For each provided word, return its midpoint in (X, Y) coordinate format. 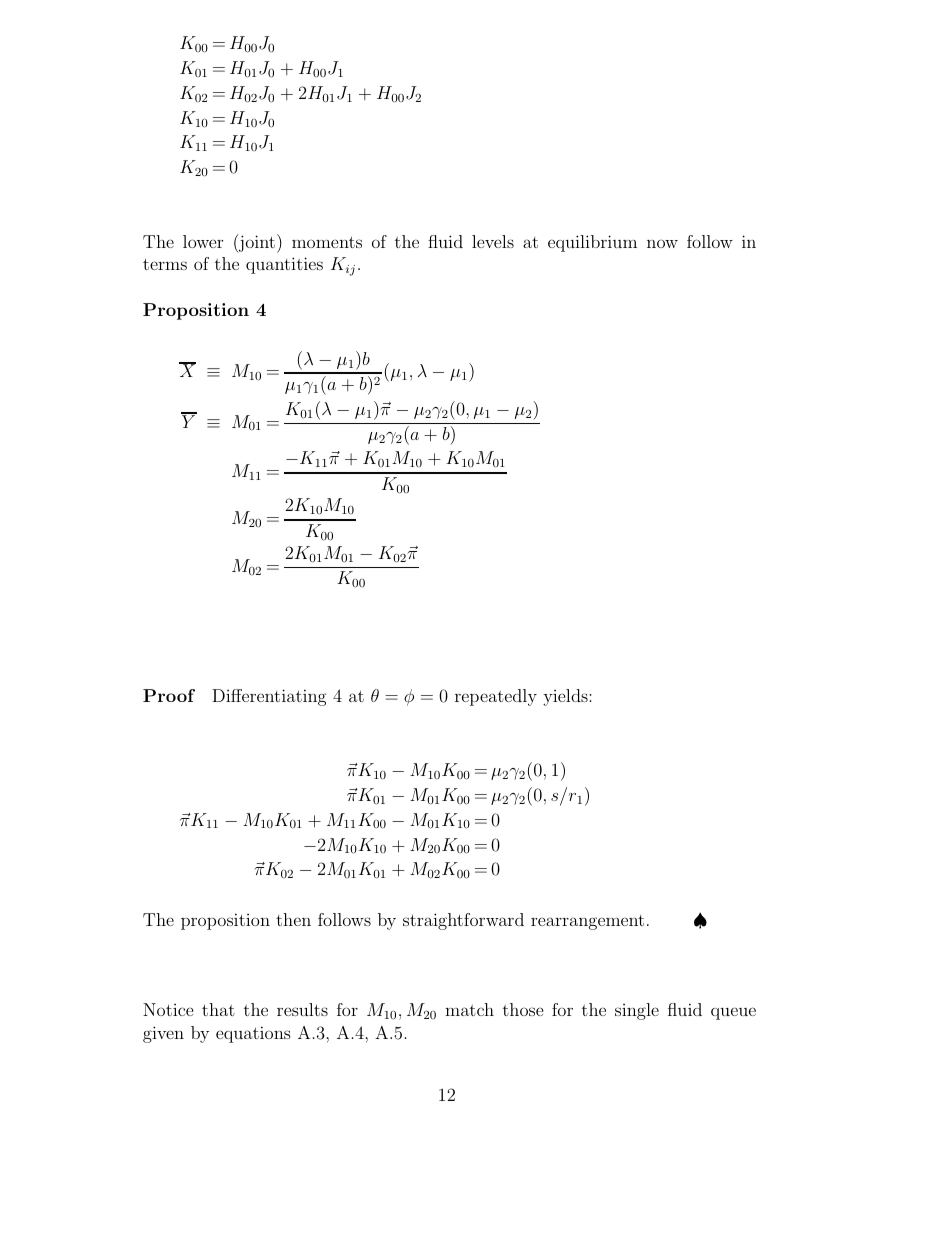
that (218, 1009)
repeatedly (496, 697)
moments (327, 242)
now (662, 243)
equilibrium (592, 243)
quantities (284, 265)
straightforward (463, 921)
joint (257, 243)
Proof (169, 695)
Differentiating (269, 697)
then (293, 919)
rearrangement (587, 922)
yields (566, 697)
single (637, 1011)
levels (493, 241)
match (469, 1009)
